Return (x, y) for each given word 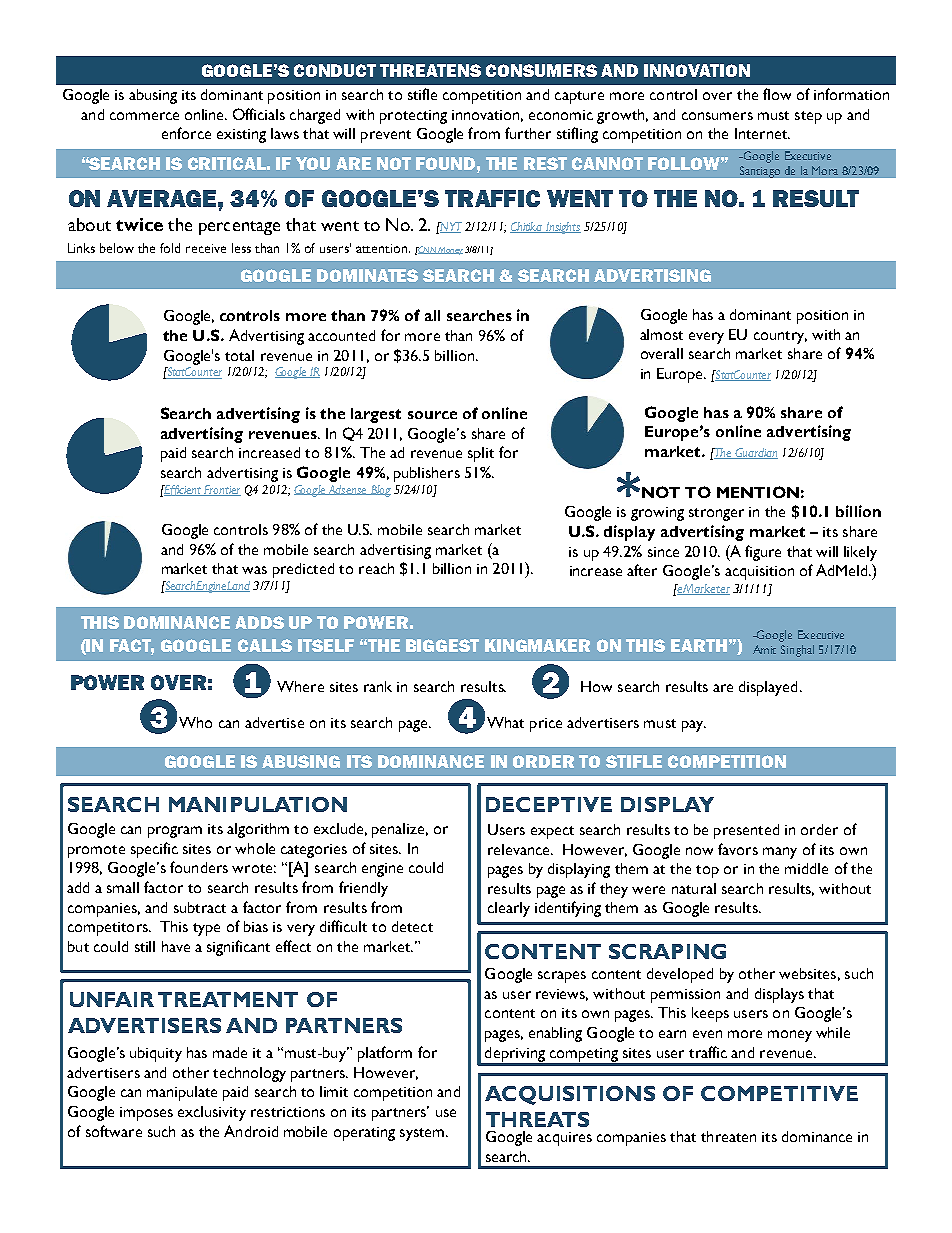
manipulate (182, 1093)
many (780, 853)
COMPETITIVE (779, 1093)
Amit (764, 649)
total (239, 355)
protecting (413, 117)
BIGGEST (442, 645)
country (780, 337)
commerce (144, 116)
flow (777, 94)
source (432, 415)
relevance (520, 849)
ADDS (259, 622)
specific (154, 850)
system (423, 1134)
